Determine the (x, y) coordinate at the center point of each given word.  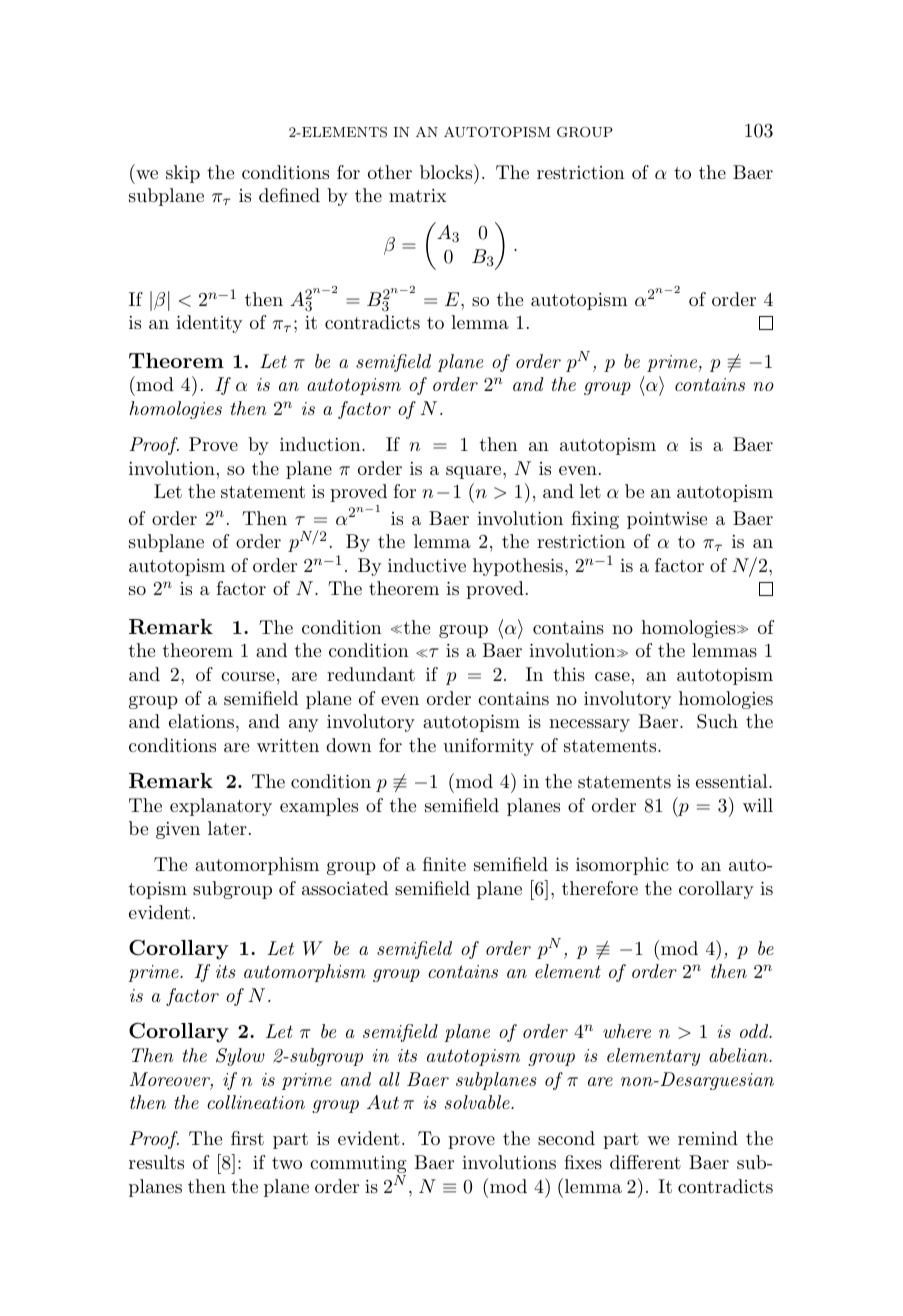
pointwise (667, 520)
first (247, 1138)
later (227, 828)
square (475, 472)
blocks (446, 172)
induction (321, 444)
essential (733, 781)
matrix (418, 195)
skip (183, 174)
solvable (478, 1102)
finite (444, 864)
